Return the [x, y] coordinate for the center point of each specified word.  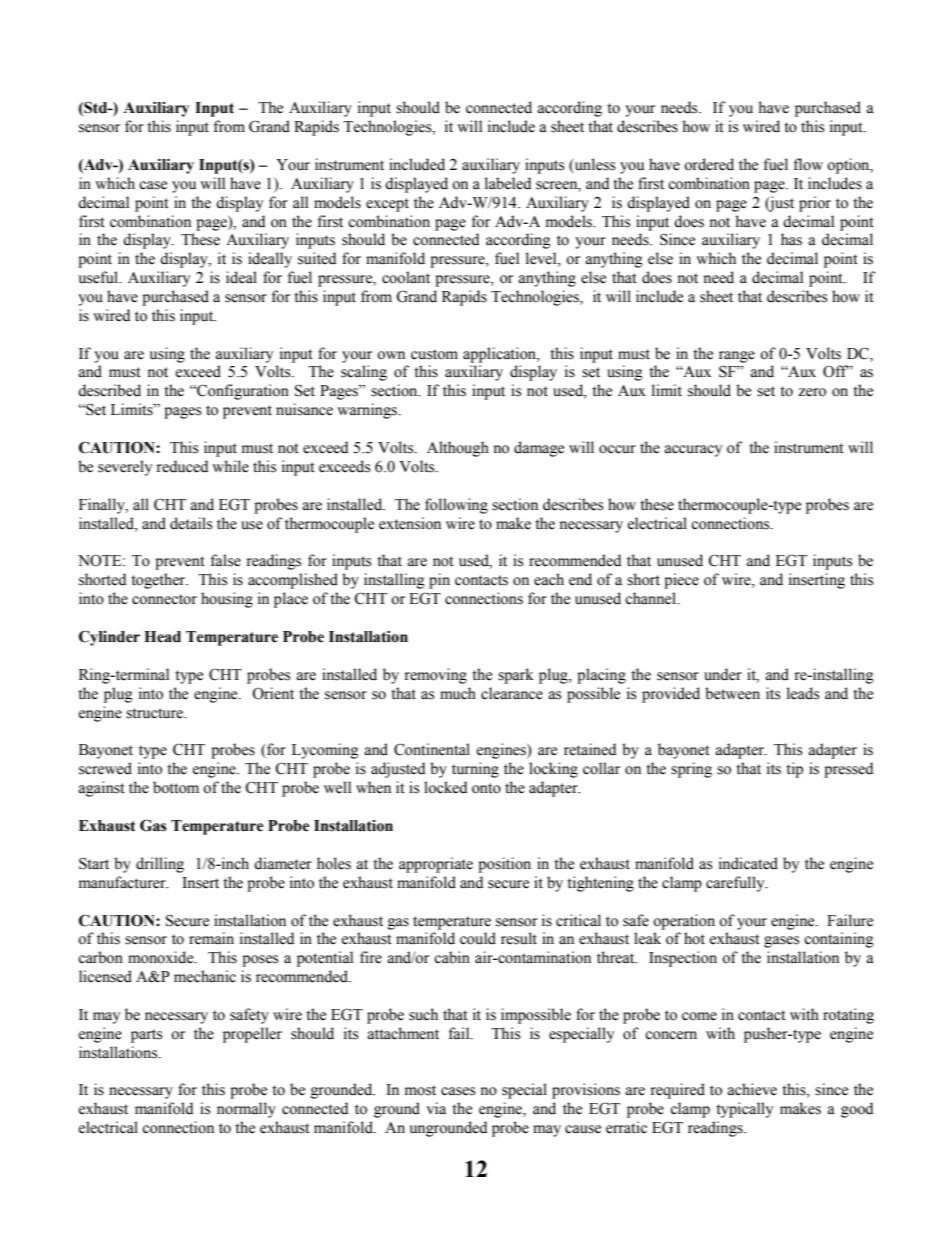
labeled [508, 183]
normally [246, 1110]
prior [815, 204]
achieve [752, 1089]
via [436, 1108]
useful [99, 277]
